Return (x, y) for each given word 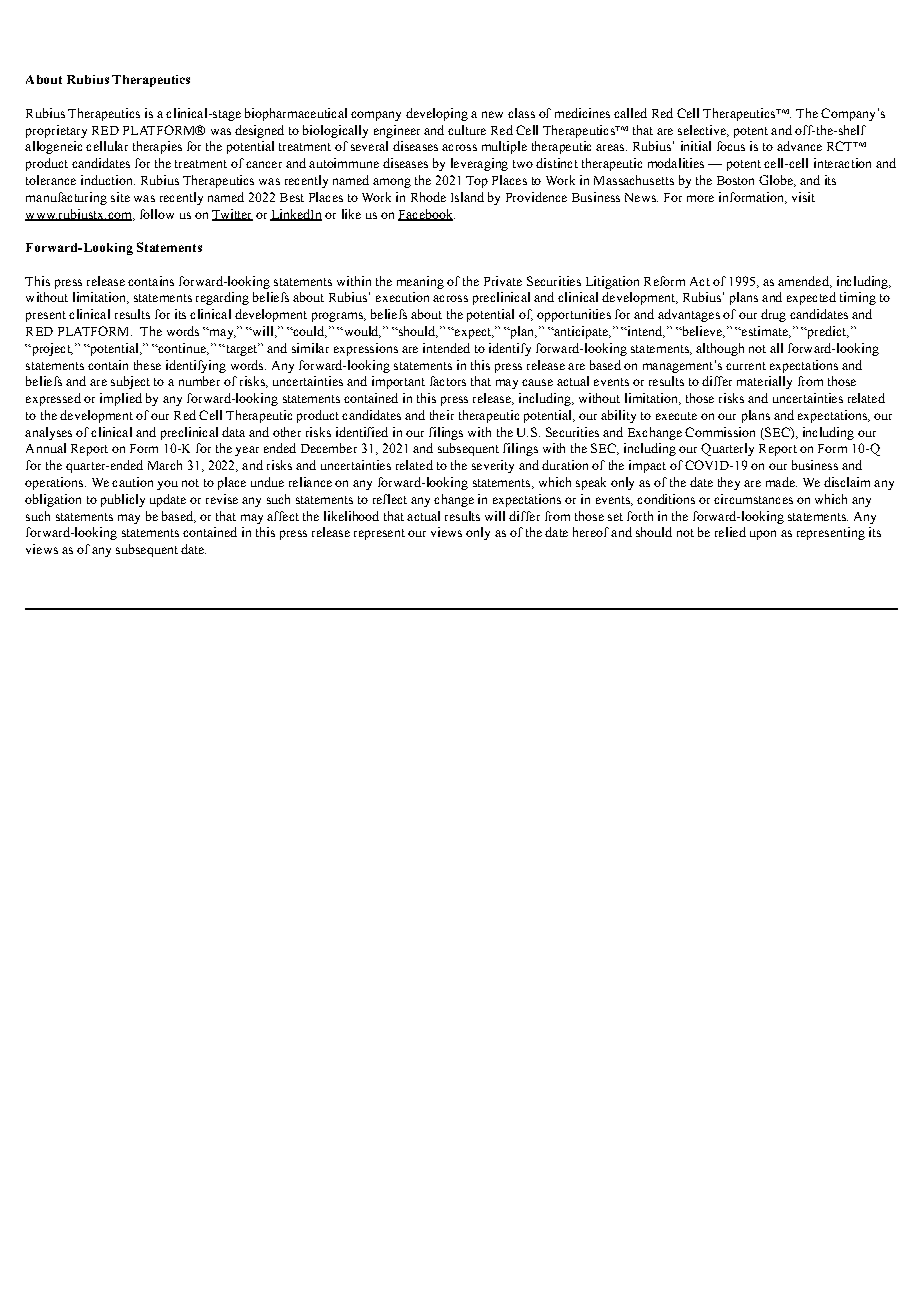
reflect (390, 499)
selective (703, 131)
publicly (123, 500)
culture (467, 130)
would (361, 332)
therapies (157, 147)
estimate (765, 332)
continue (182, 349)
